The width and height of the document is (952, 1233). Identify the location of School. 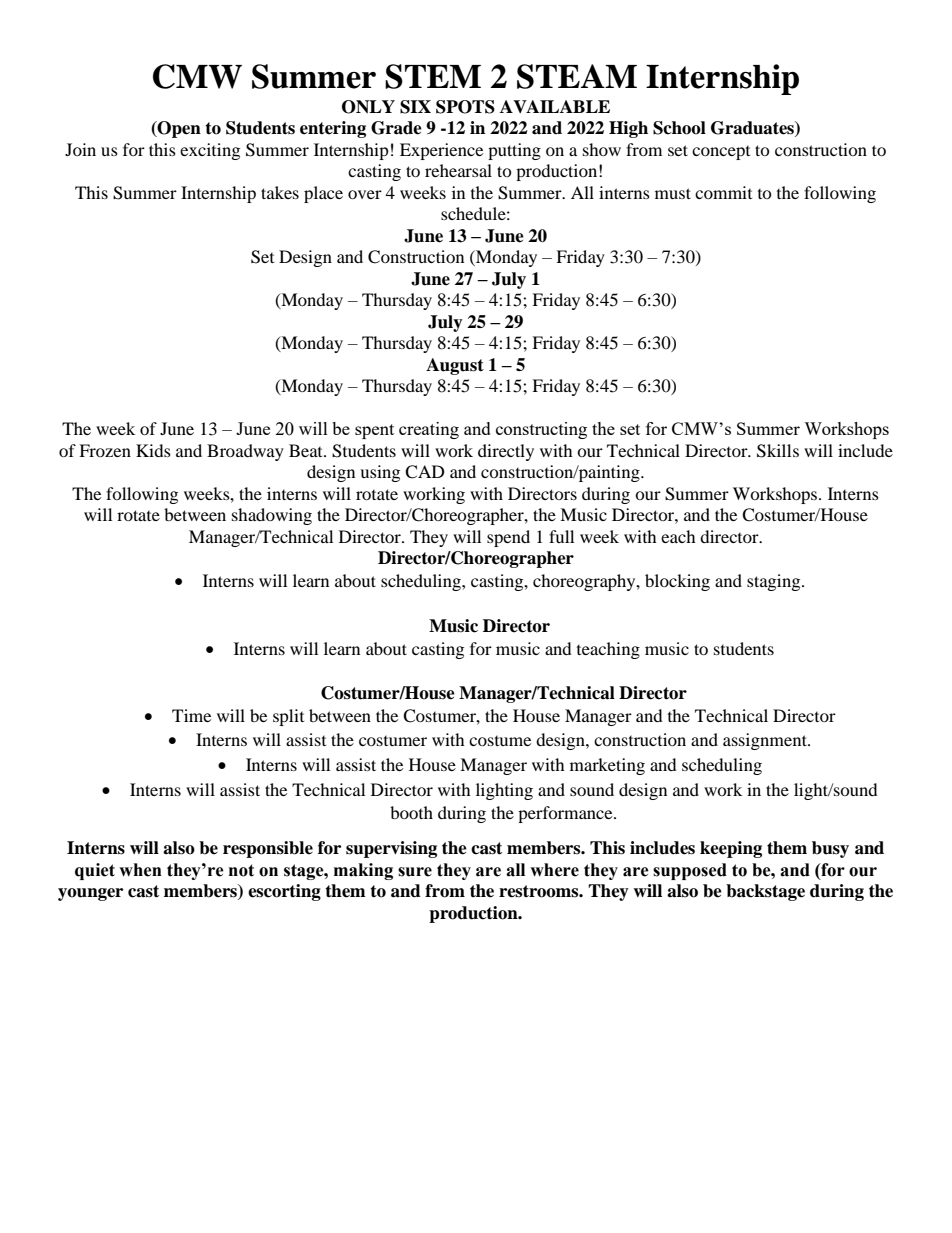
(679, 128).
